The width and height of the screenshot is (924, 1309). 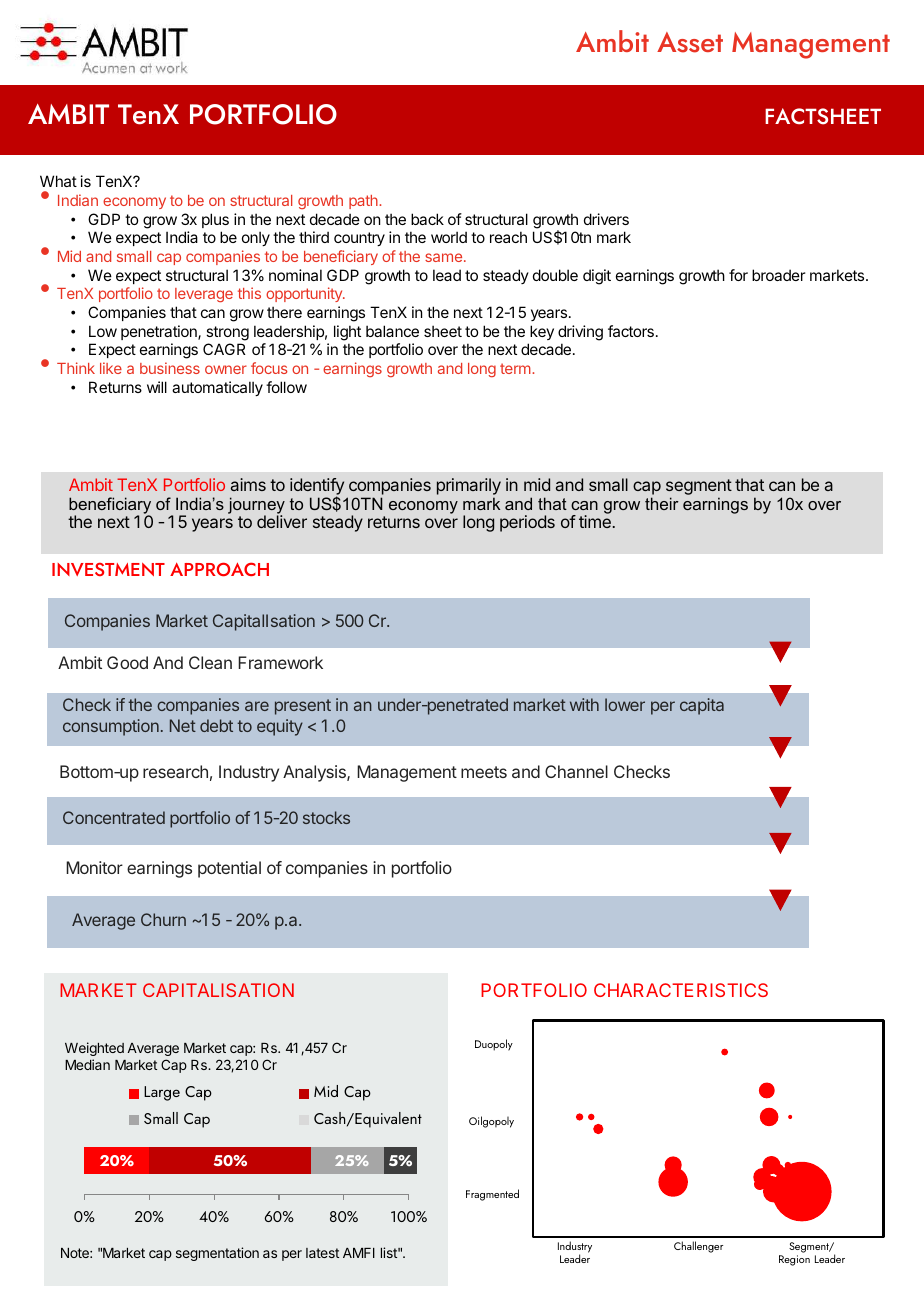 I want to click on present, so click(x=303, y=707).
